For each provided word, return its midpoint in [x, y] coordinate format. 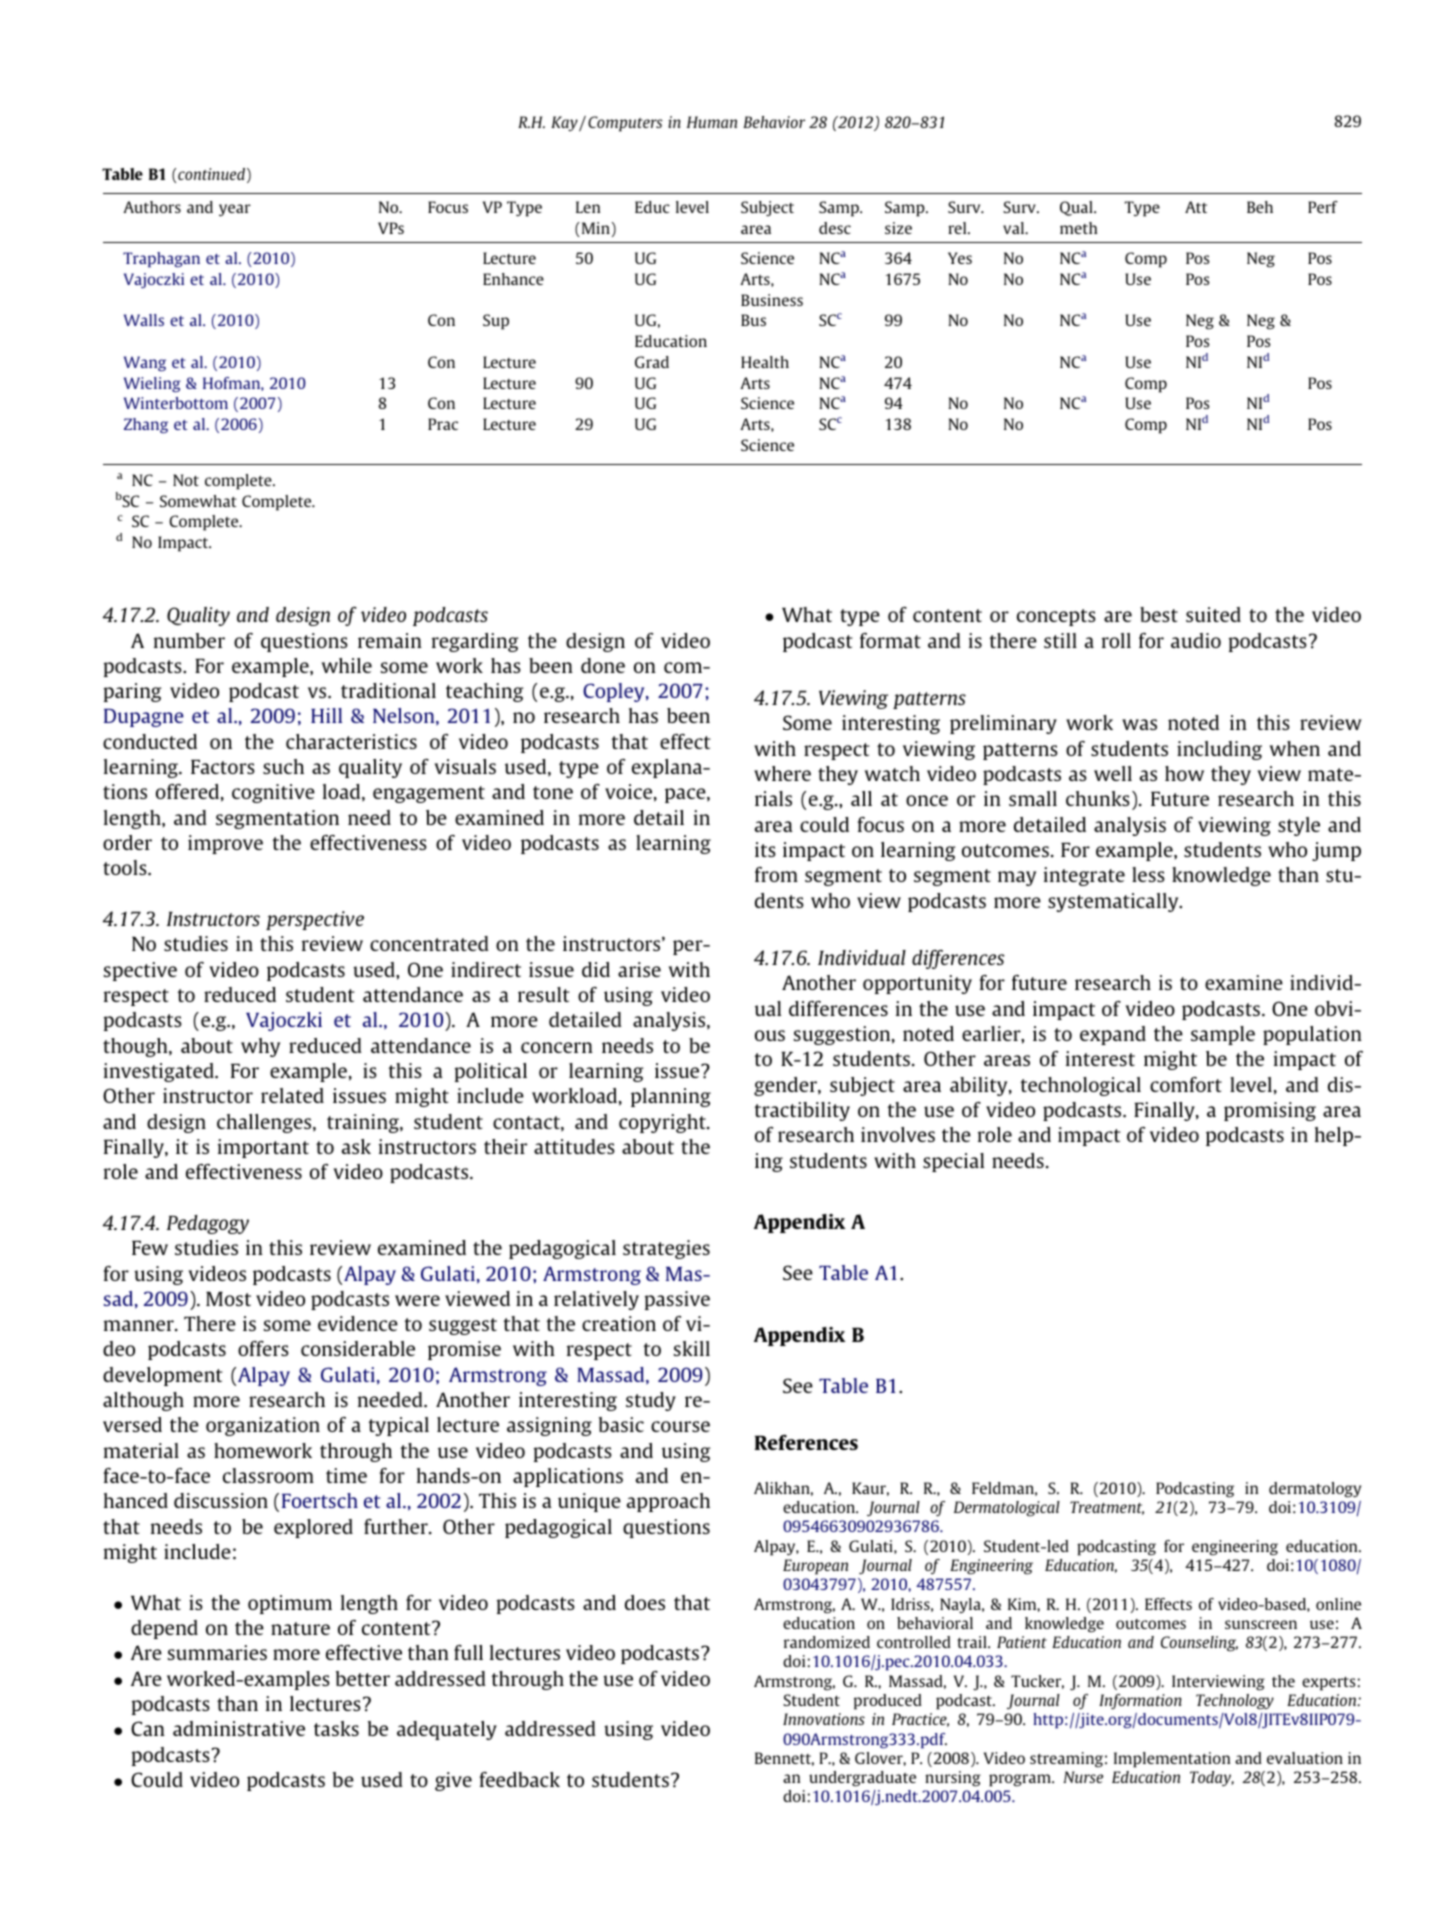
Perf [1323, 207]
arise [639, 969]
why [260, 1047]
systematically [1114, 902]
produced [888, 1702]
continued [211, 174]
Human [712, 122]
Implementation [1172, 1760]
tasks [336, 1728]
